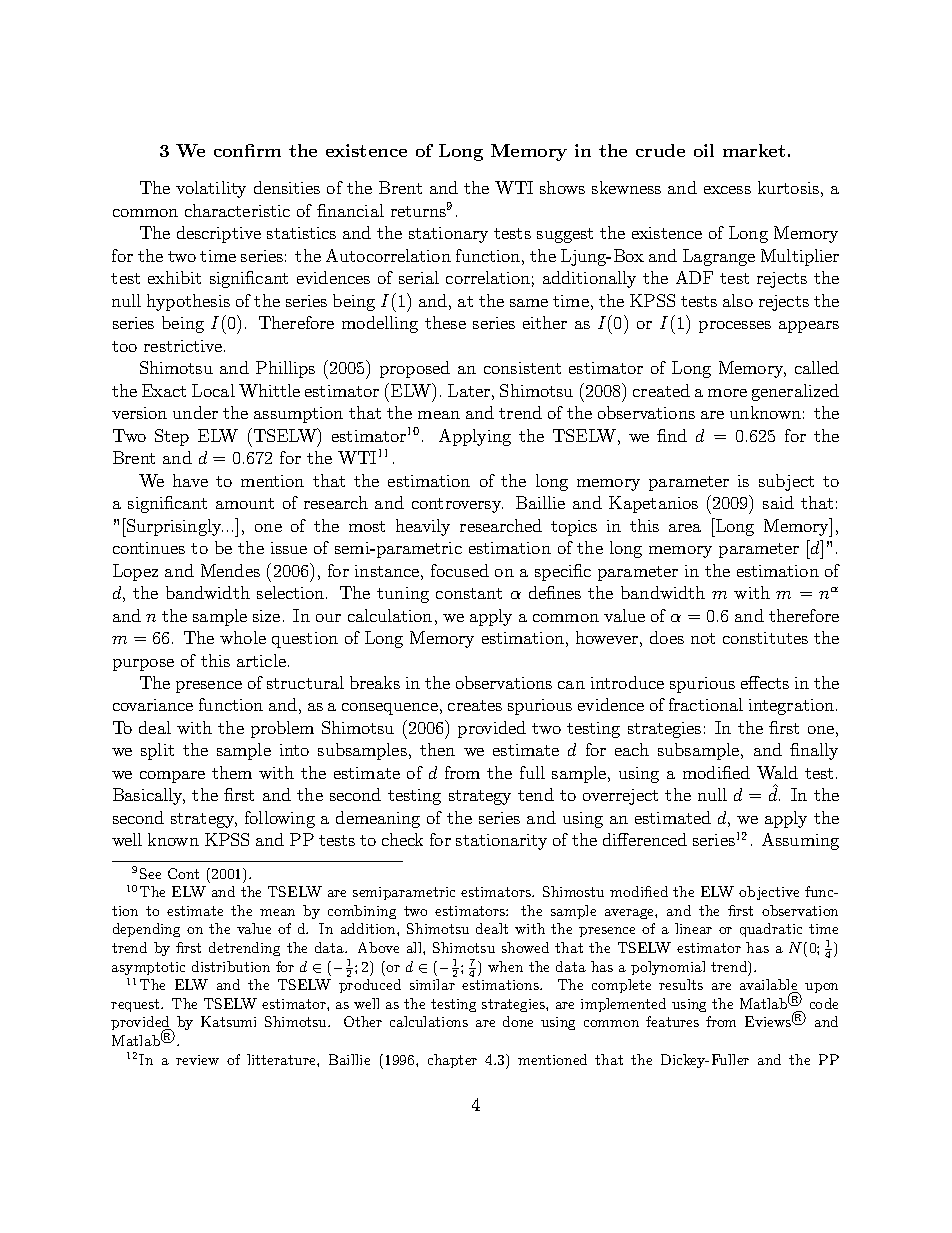 Image resolution: width=952 pixels, height=1233 pixels. What do you see at coordinates (765, 638) in the image?
I see `constitutes` at bounding box center [765, 638].
